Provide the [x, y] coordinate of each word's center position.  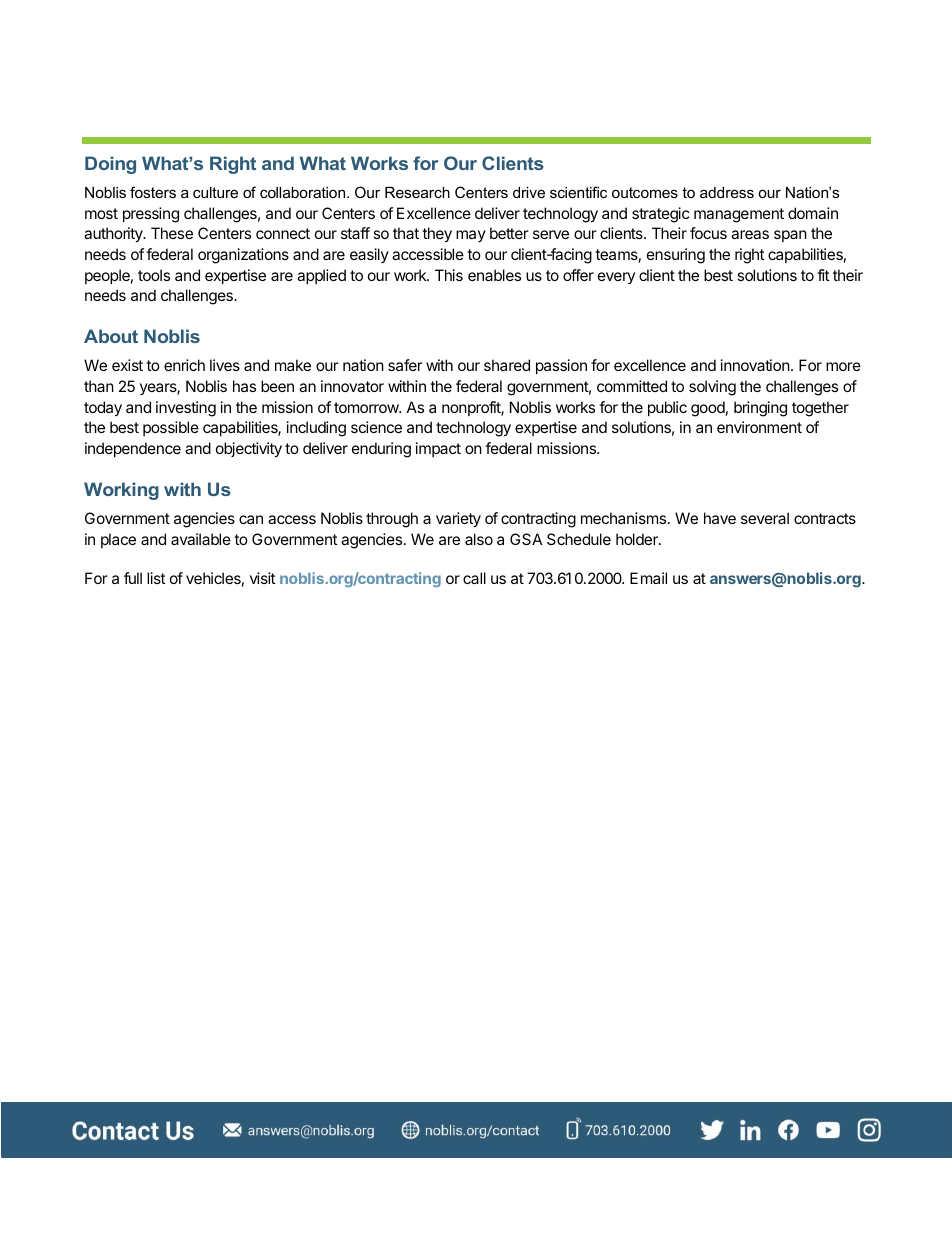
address [727, 192]
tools [154, 275]
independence [133, 449]
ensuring [676, 256]
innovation [755, 365]
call [474, 578]
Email [648, 578]
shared [507, 365]
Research [417, 192]
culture [215, 192]
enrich [184, 365]
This [449, 275]
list [156, 578]
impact [438, 449]
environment [759, 427]
